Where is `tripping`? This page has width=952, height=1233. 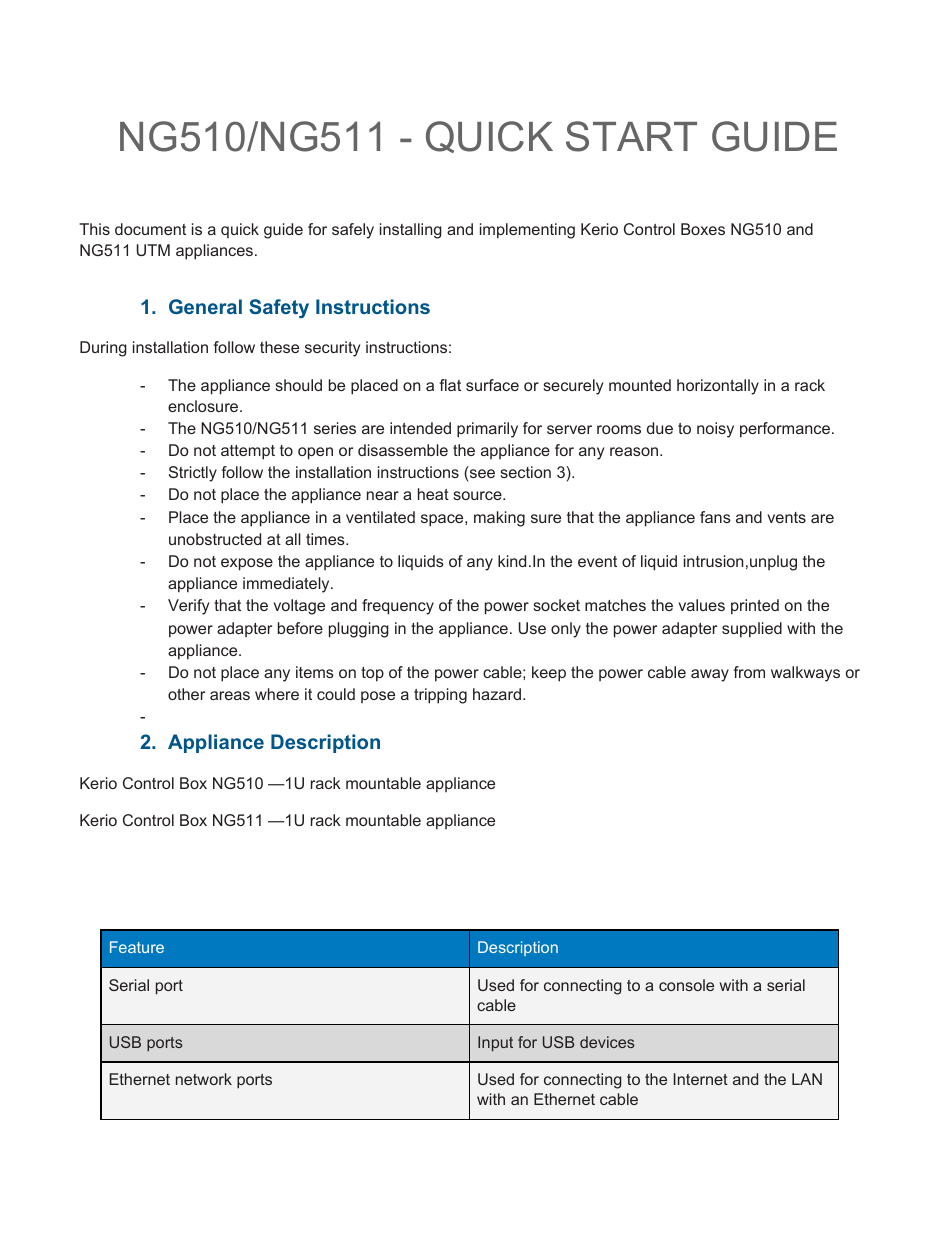 tripping is located at coordinates (440, 696).
